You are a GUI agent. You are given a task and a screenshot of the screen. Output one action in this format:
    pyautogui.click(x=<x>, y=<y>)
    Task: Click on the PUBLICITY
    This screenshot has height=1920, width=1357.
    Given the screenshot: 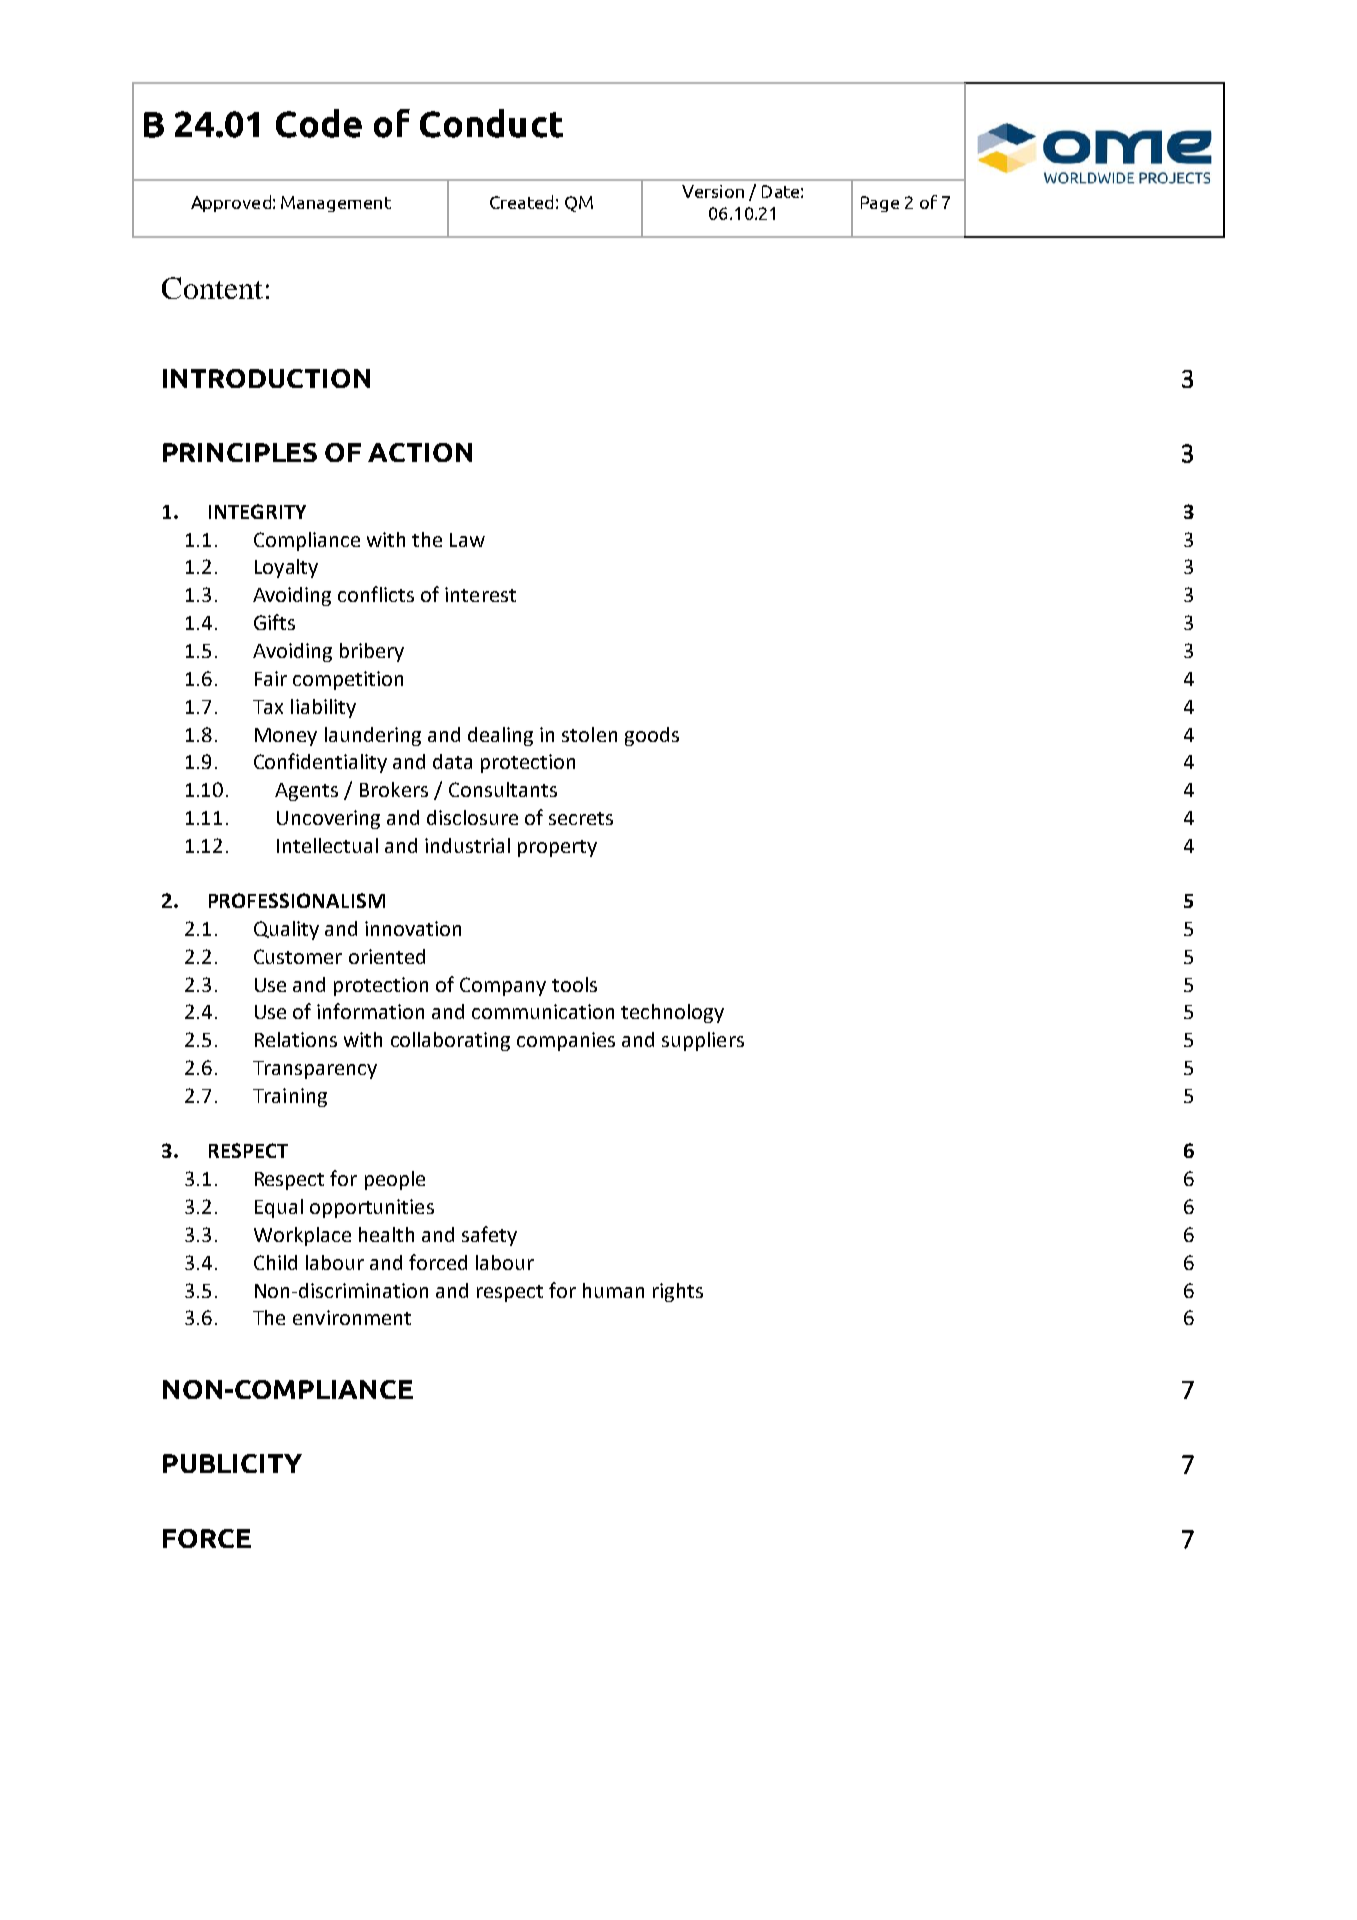 What is the action you would take?
    pyautogui.click(x=232, y=1463)
